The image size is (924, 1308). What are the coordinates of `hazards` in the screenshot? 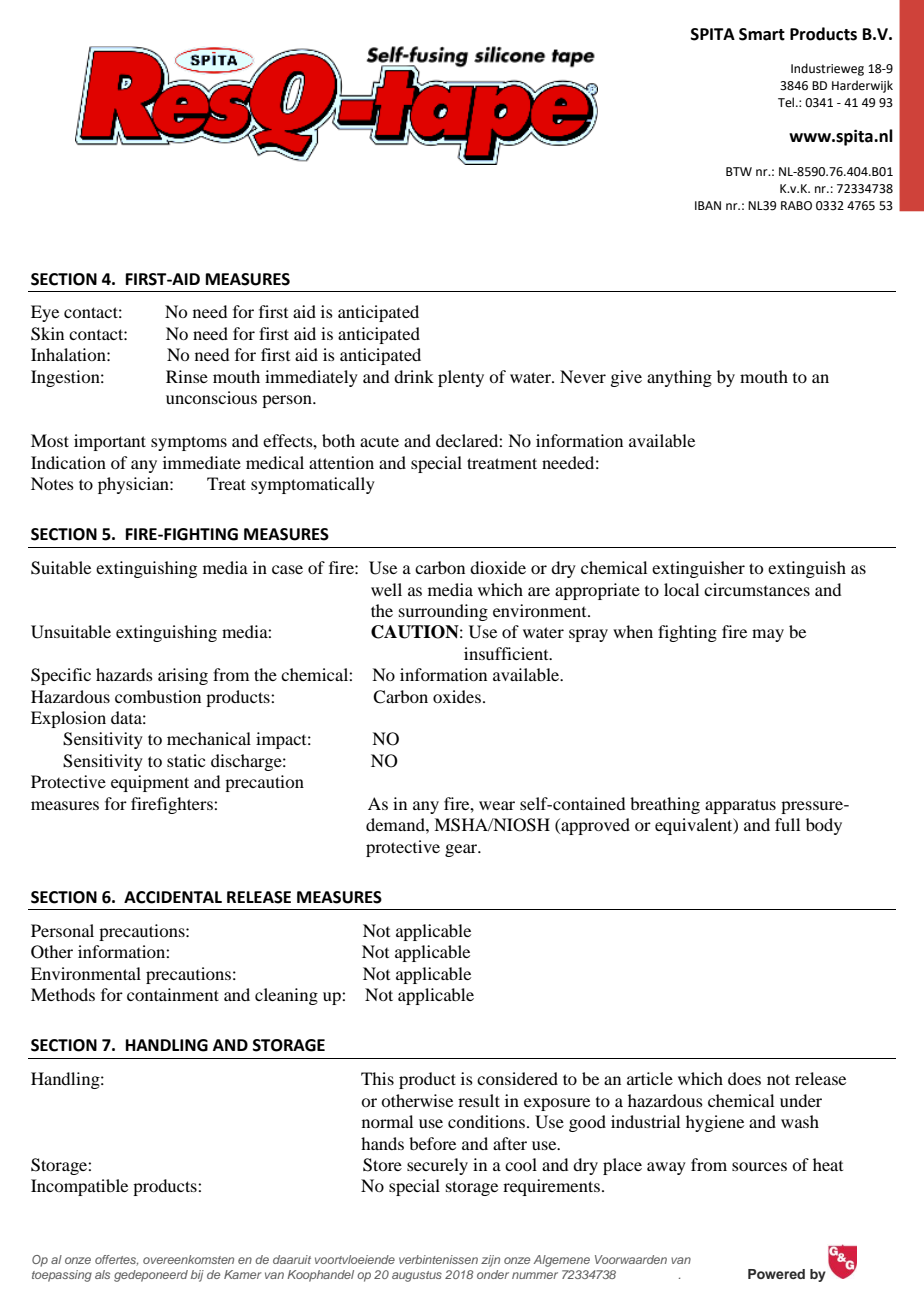 It's located at (124, 674).
